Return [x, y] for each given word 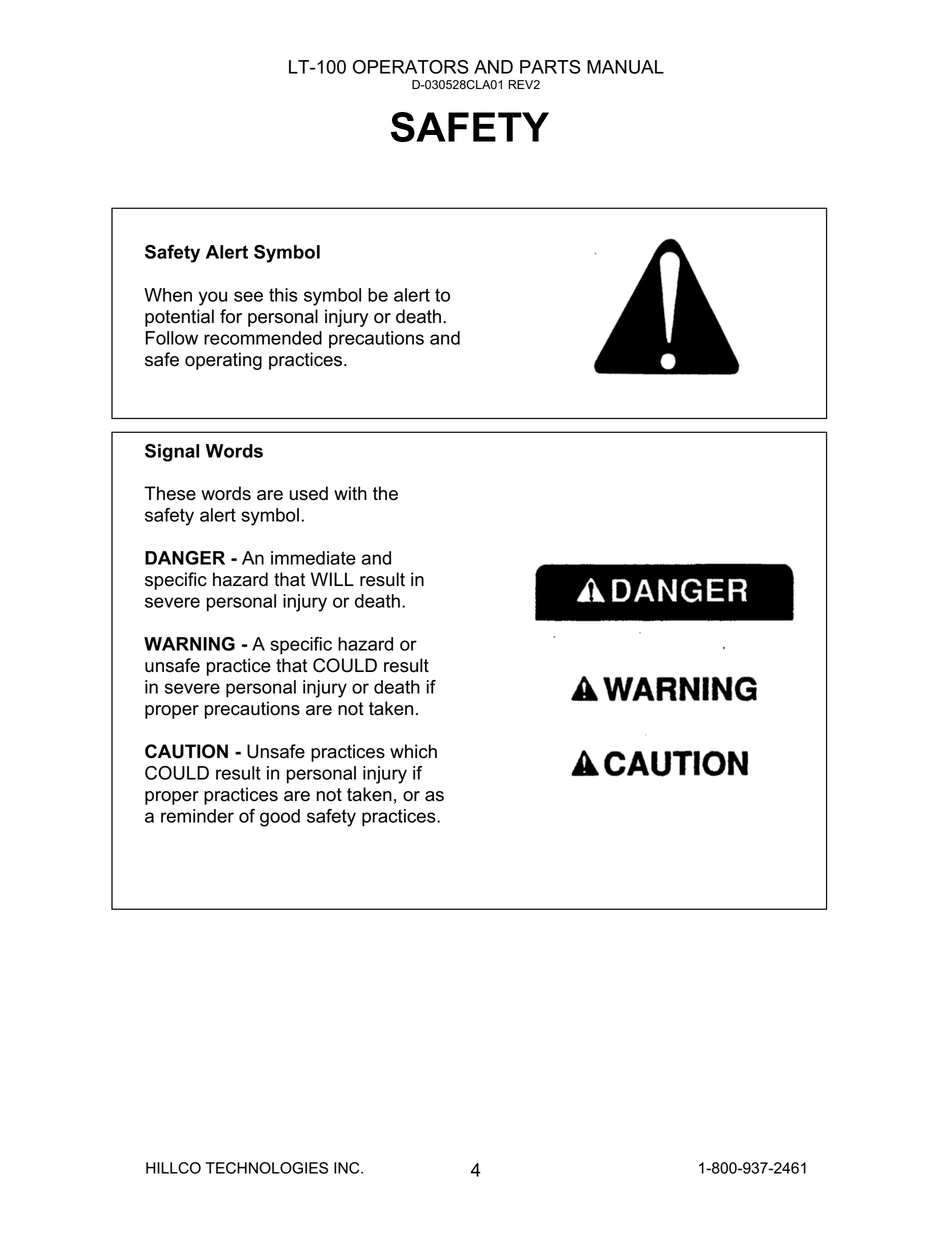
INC [348, 1168]
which [413, 751]
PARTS [550, 67]
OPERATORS [410, 67]
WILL [332, 579]
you [213, 298]
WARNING [189, 644]
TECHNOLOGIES [267, 1168]
